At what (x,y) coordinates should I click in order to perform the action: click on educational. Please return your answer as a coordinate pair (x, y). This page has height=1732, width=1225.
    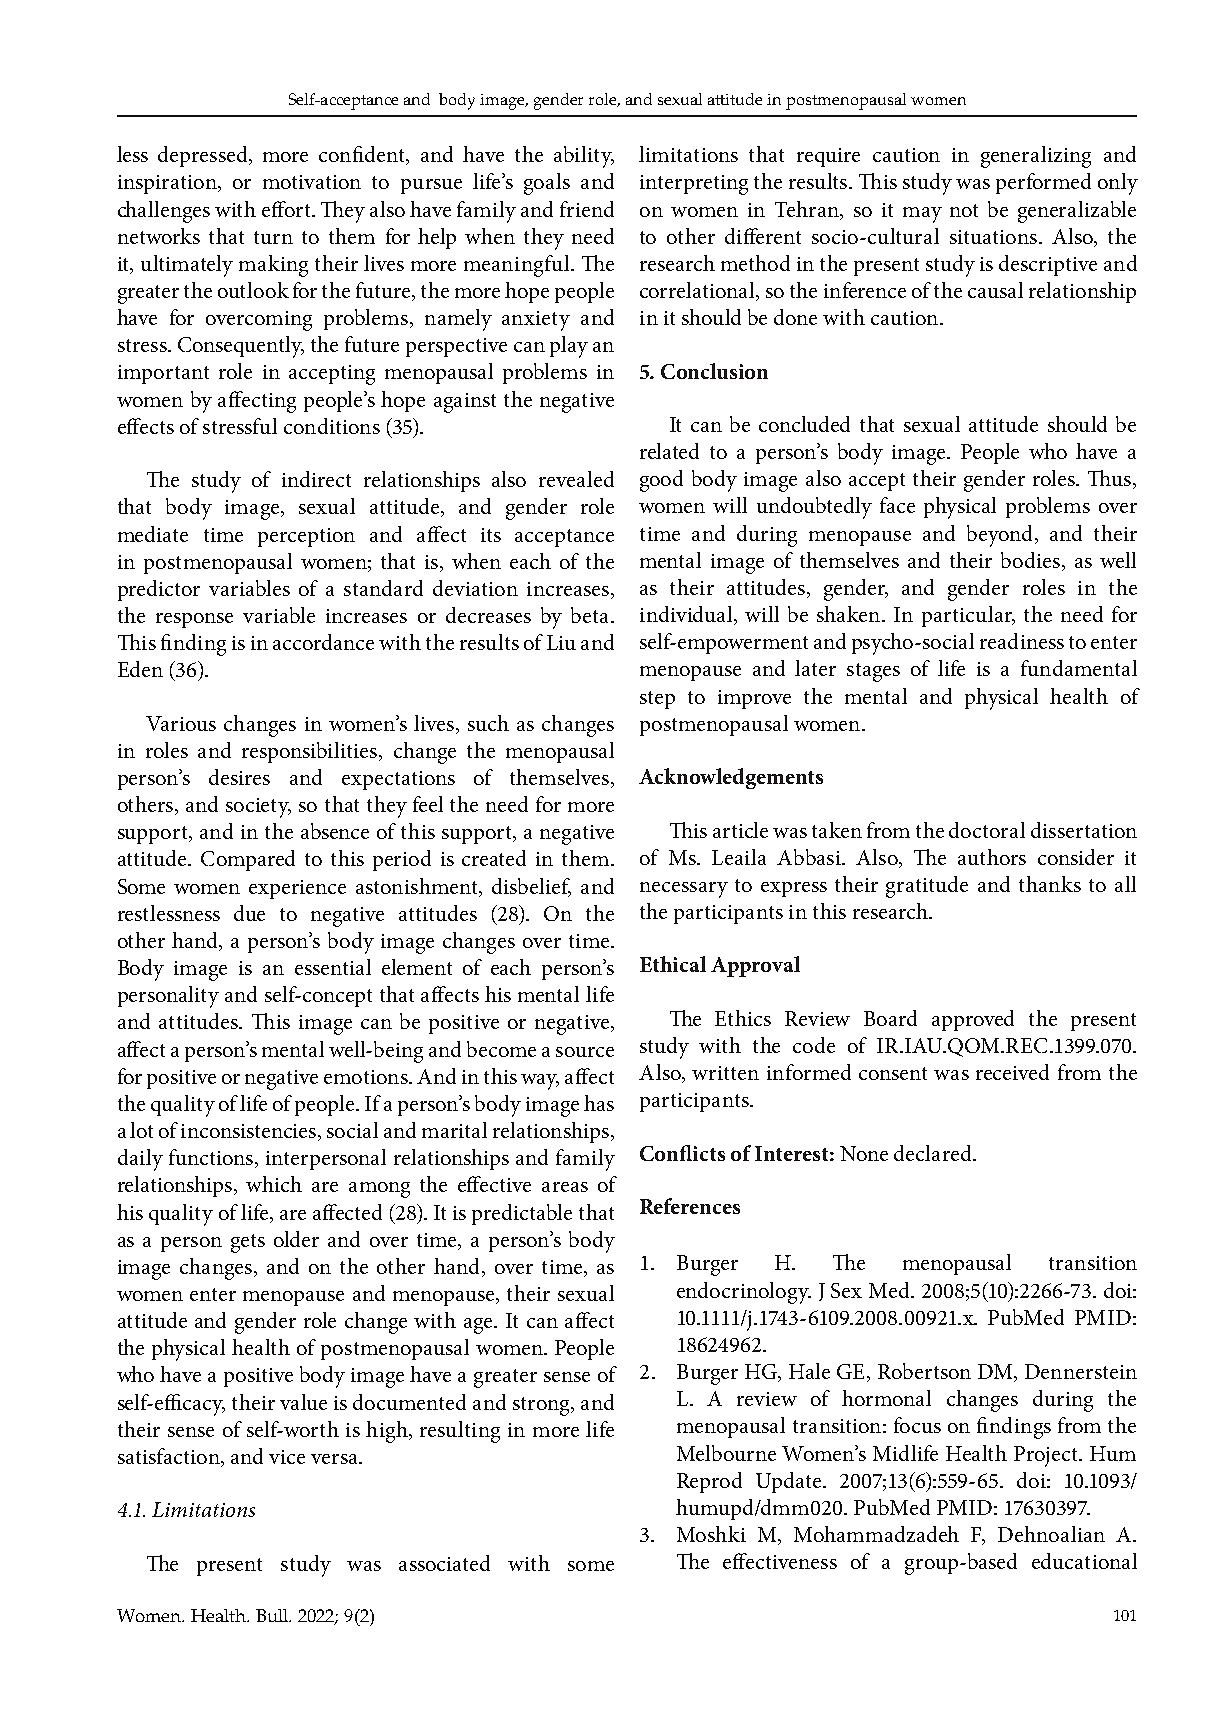
    Looking at the image, I should click on (1084, 1561).
